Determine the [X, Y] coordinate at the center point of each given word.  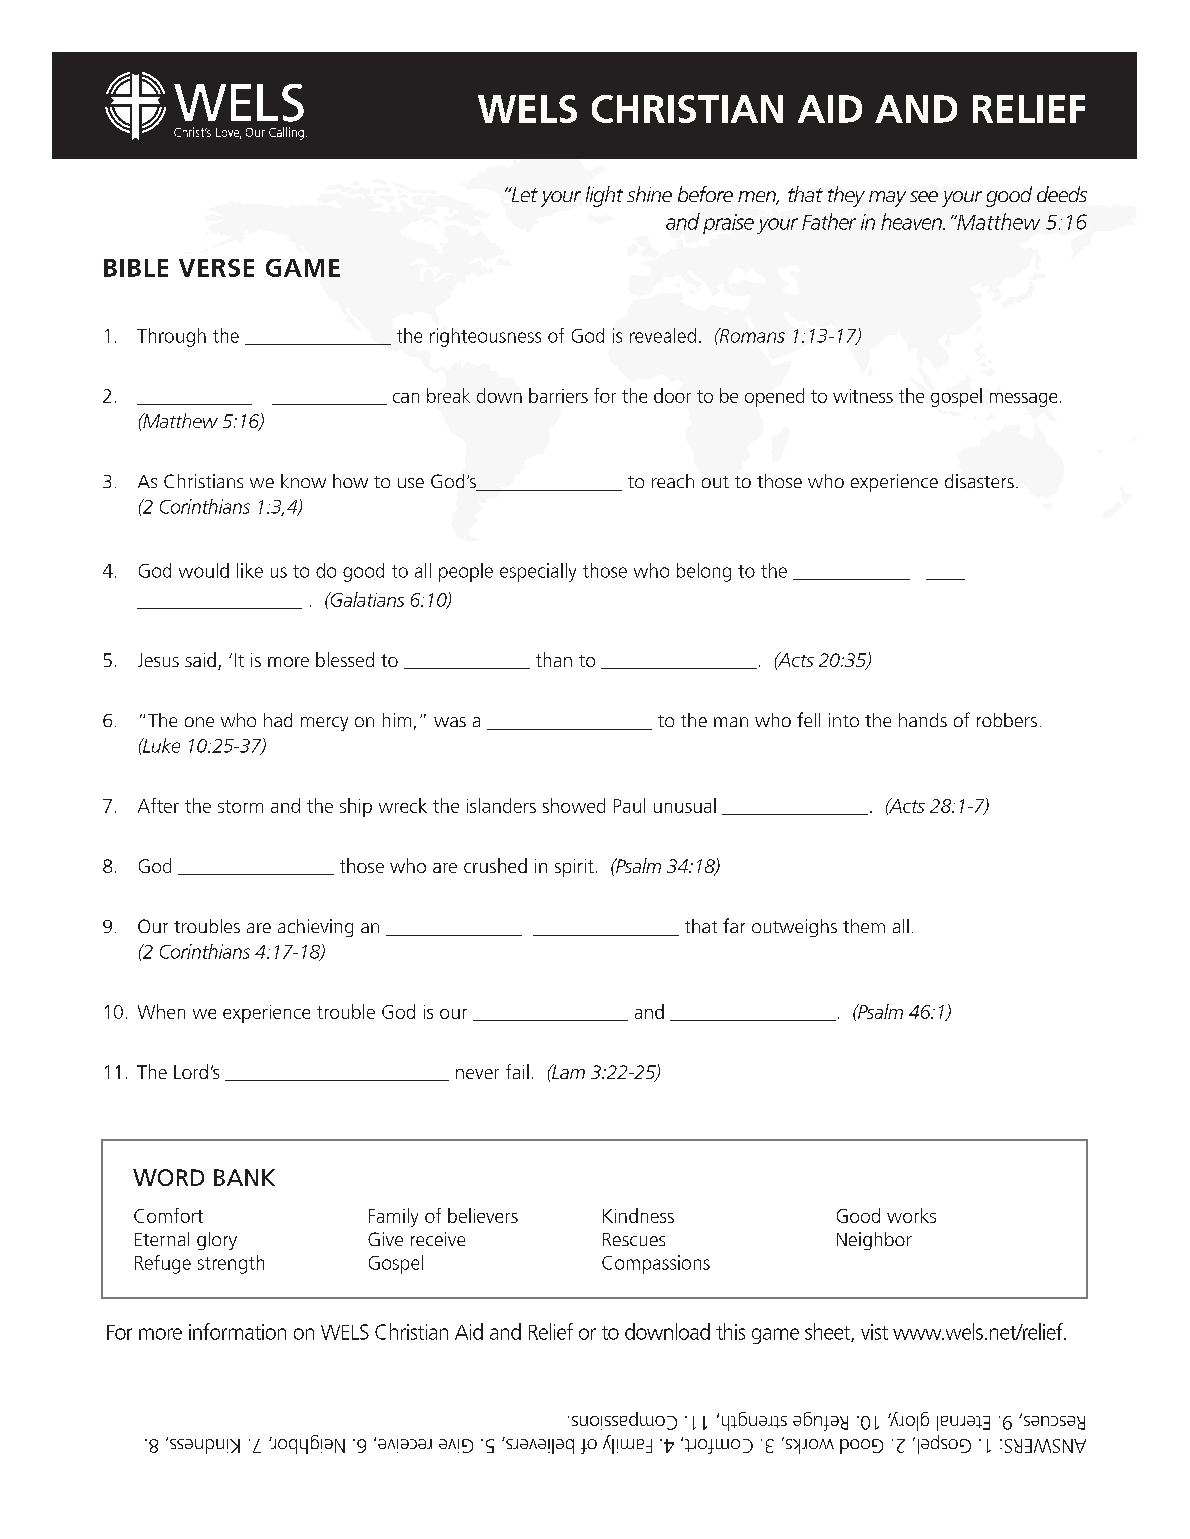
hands [923, 720]
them [864, 926]
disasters [979, 481]
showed [574, 805]
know [303, 481]
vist [874, 1332]
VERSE [216, 268]
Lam [567, 1071]
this [730, 1331]
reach [673, 481]
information [237, 1331]
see [924, 196]
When [161, 1011]
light [604, 196]
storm [240, 806]
